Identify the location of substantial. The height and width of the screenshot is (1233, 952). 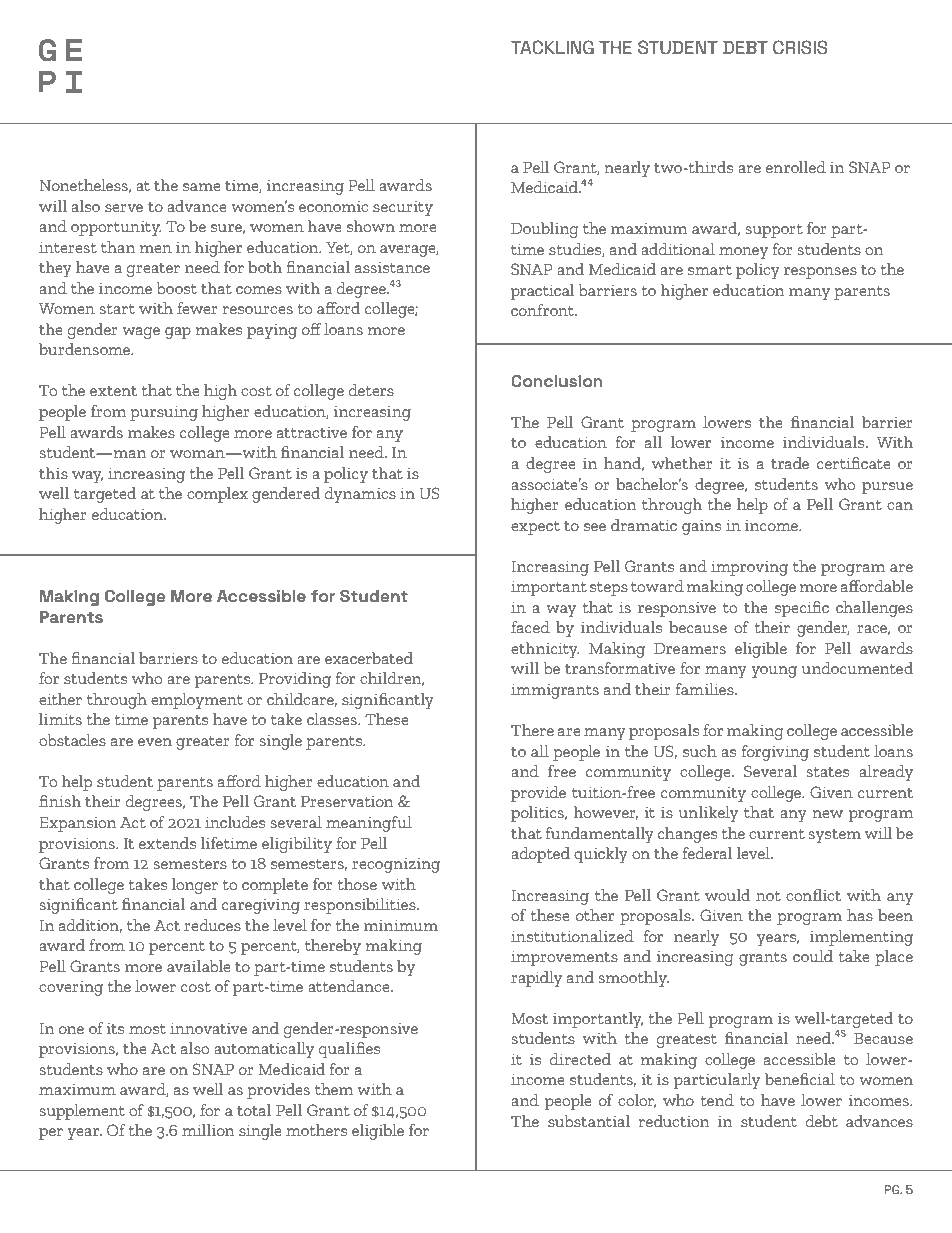
(589, 1121).
